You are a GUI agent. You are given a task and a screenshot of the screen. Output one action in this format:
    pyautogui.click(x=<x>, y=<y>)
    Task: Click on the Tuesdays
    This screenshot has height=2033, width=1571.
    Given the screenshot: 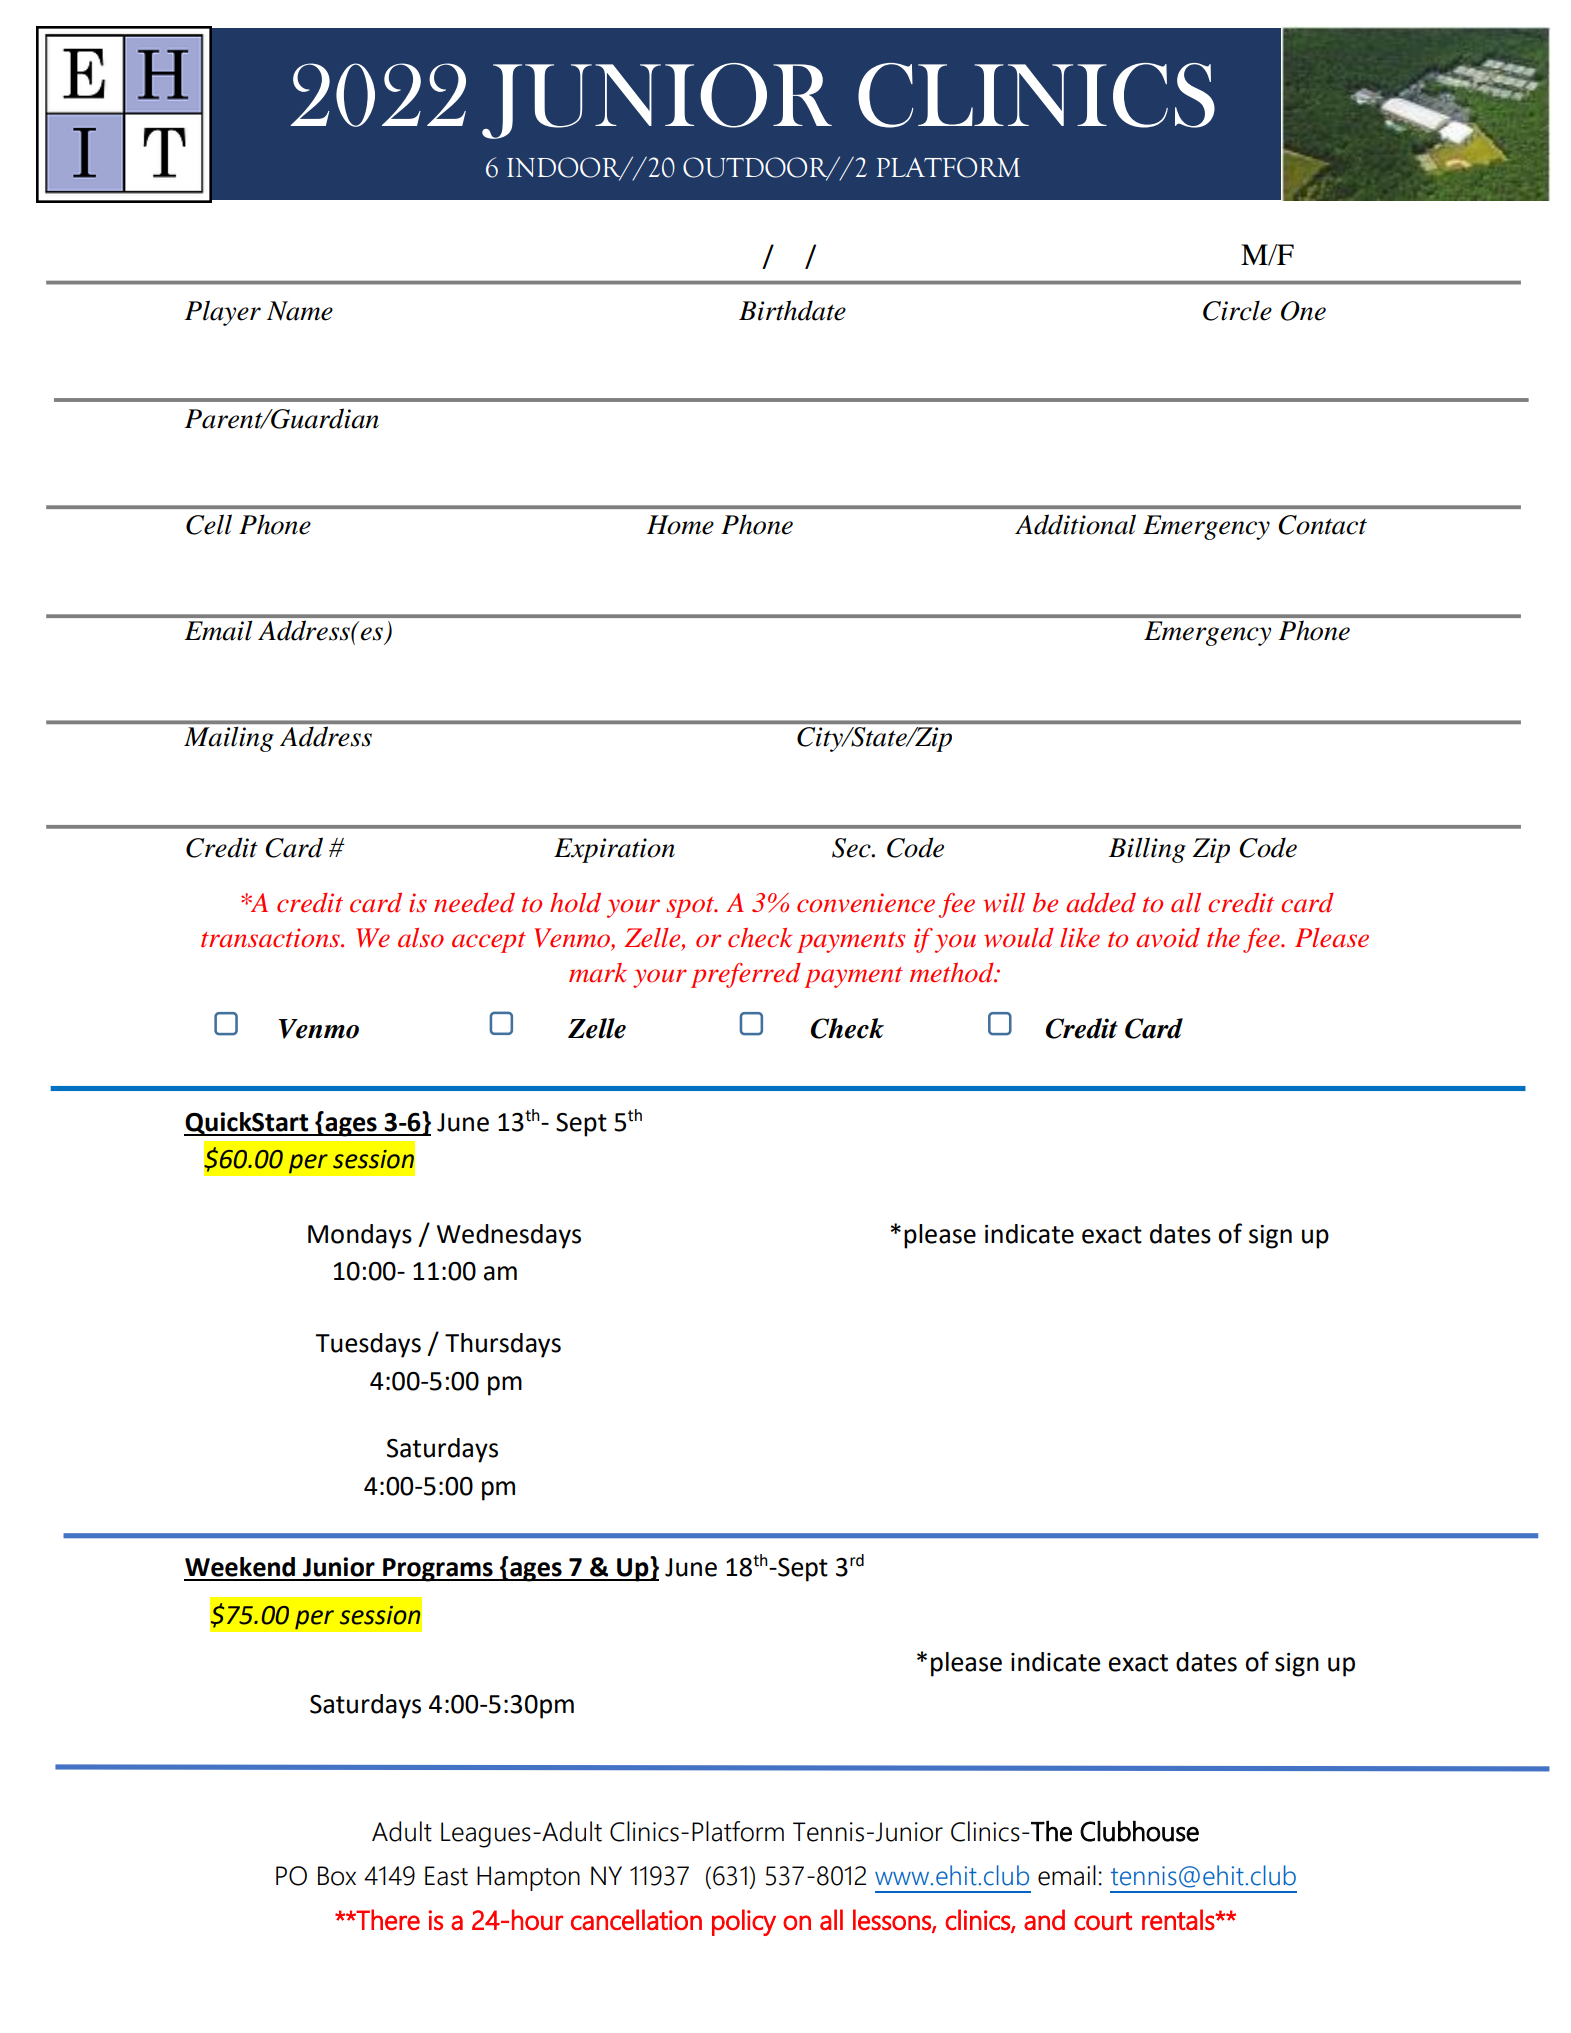 What is the action you would take?
    pyautogui.click(x=368, y=1345)
